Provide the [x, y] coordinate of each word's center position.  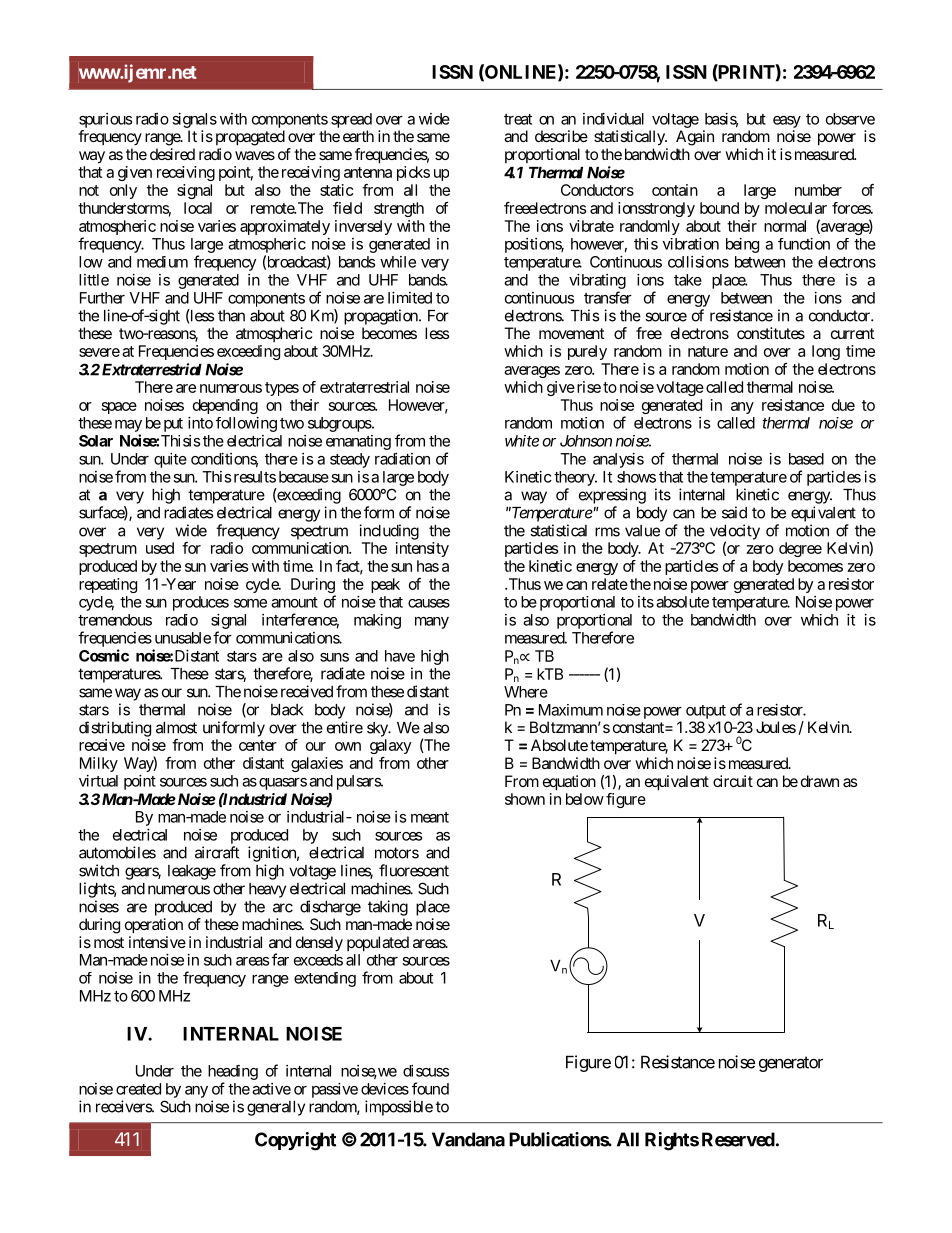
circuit [733, 781]
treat [518, 119]
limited [410, 298]
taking [388, 908]
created [138, 1089]
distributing [115, 729]
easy [787, 122]
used [160, 548]
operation [154, 926]
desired [172, 154]
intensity [422, 549]
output [706, 712]
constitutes [771, 333]
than [231, 316]
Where [526, 692]
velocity [735, 533]
